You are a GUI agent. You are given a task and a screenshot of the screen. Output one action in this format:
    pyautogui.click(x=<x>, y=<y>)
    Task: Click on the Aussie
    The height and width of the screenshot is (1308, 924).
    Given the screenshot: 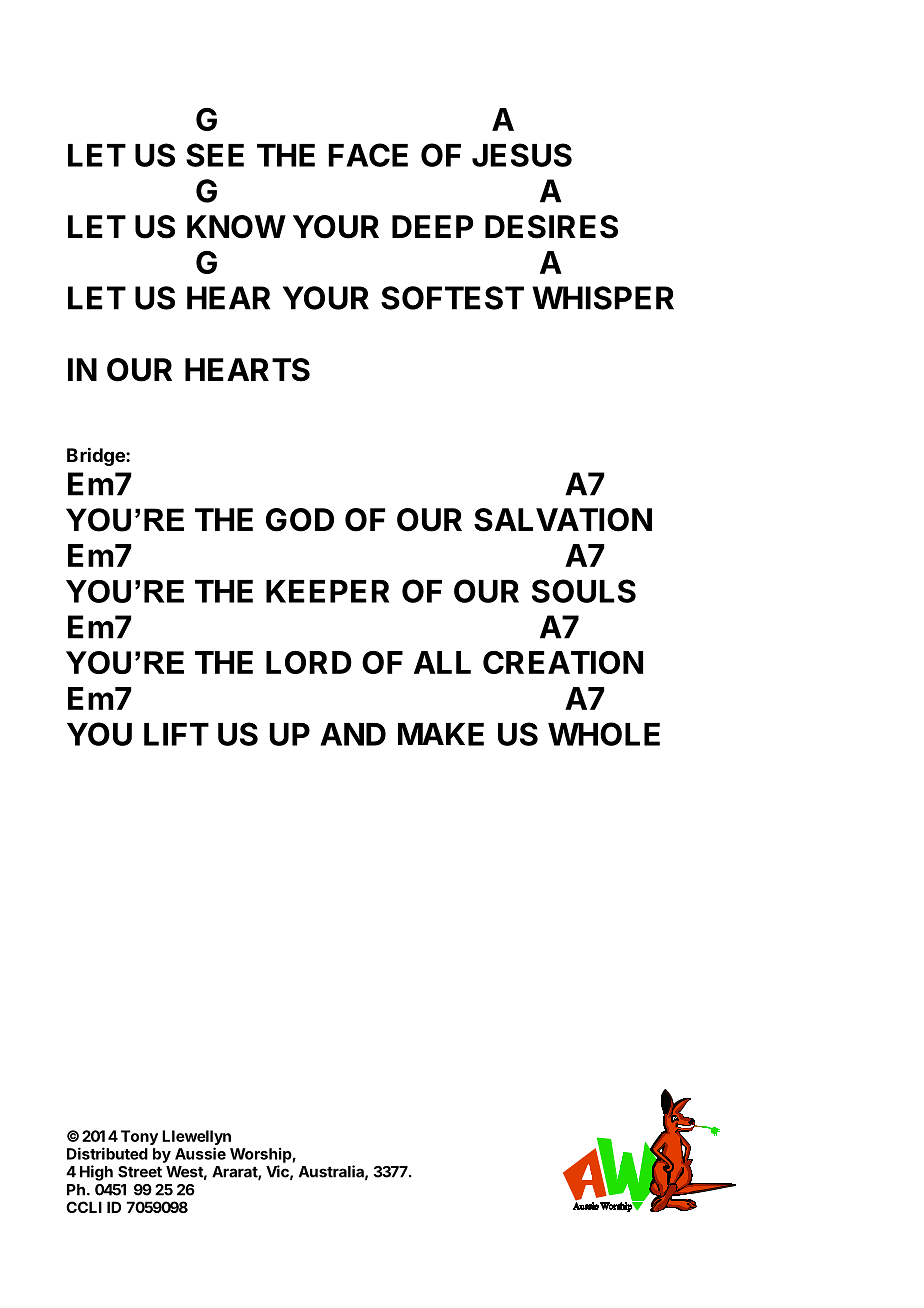 What is the action you would take?
    pyautogui.click(x=200, y=1153)
